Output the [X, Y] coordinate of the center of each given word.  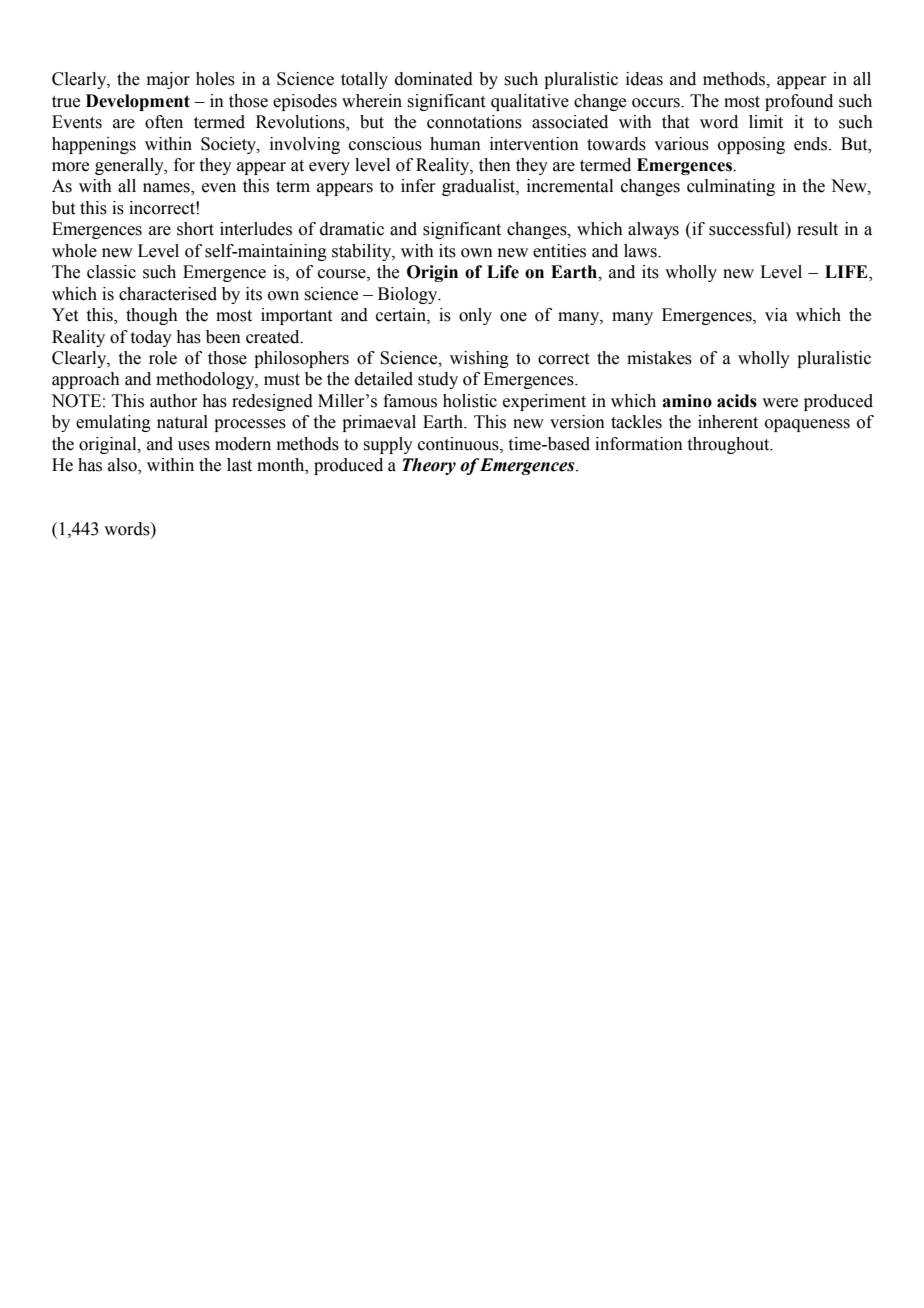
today [151, 338]
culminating [731, 187]
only [475, 316]
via [776, 315]
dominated [434, 79]
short [195, 229]
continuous [459, 444]
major [168, 80]
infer [418, 186]
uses [194, 446]
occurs [657, 103]
